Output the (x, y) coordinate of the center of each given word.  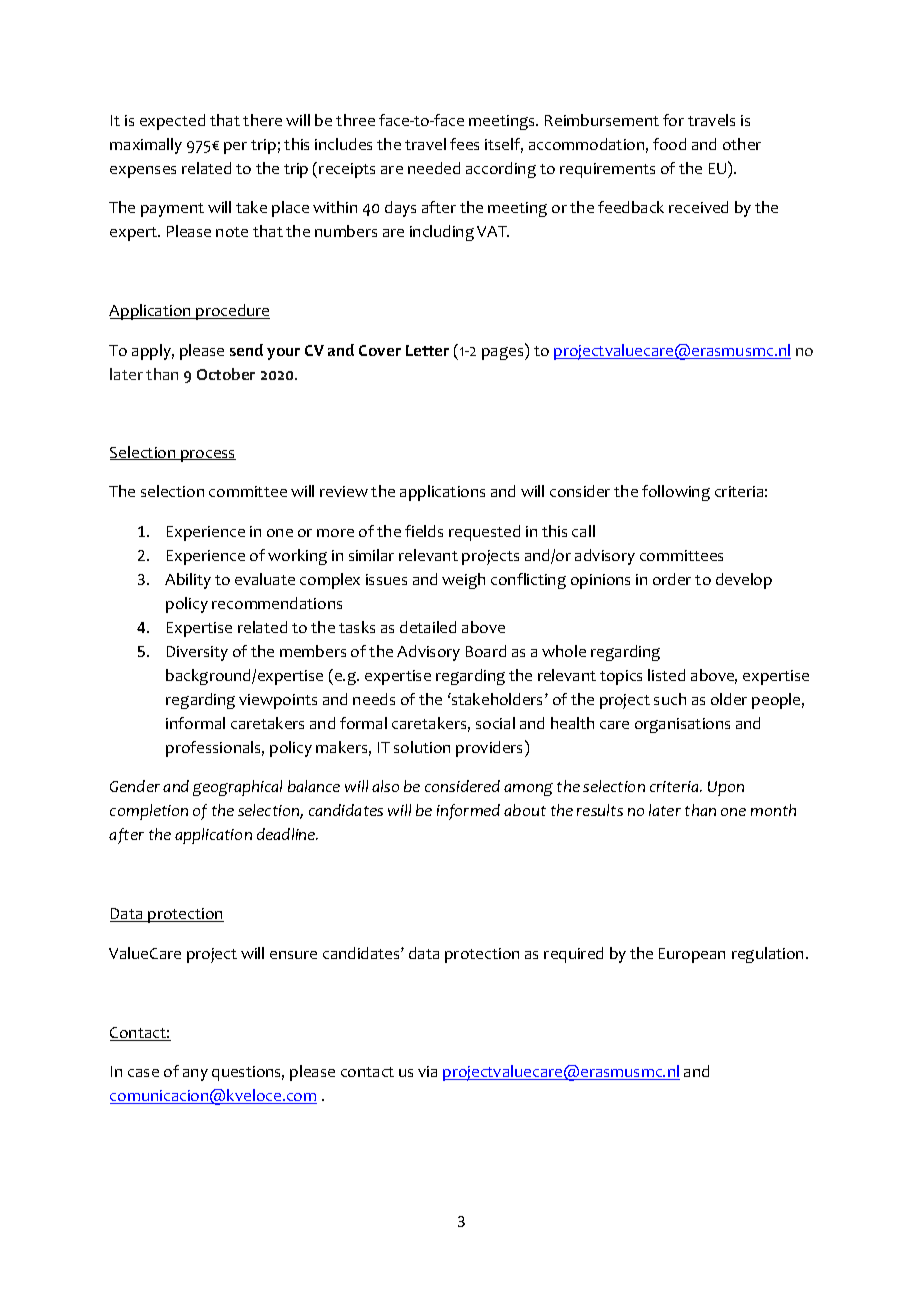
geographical (237, 788)
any (195, 1075)
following (676, 493)
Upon (726, 788)
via (427, 1071)
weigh (463, 581)
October (226, 374)
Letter (427, 350)
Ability (188, 581)
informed (468, 812)
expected (172, 122)
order (672, 579)
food (669, 144)
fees (464, 144)
